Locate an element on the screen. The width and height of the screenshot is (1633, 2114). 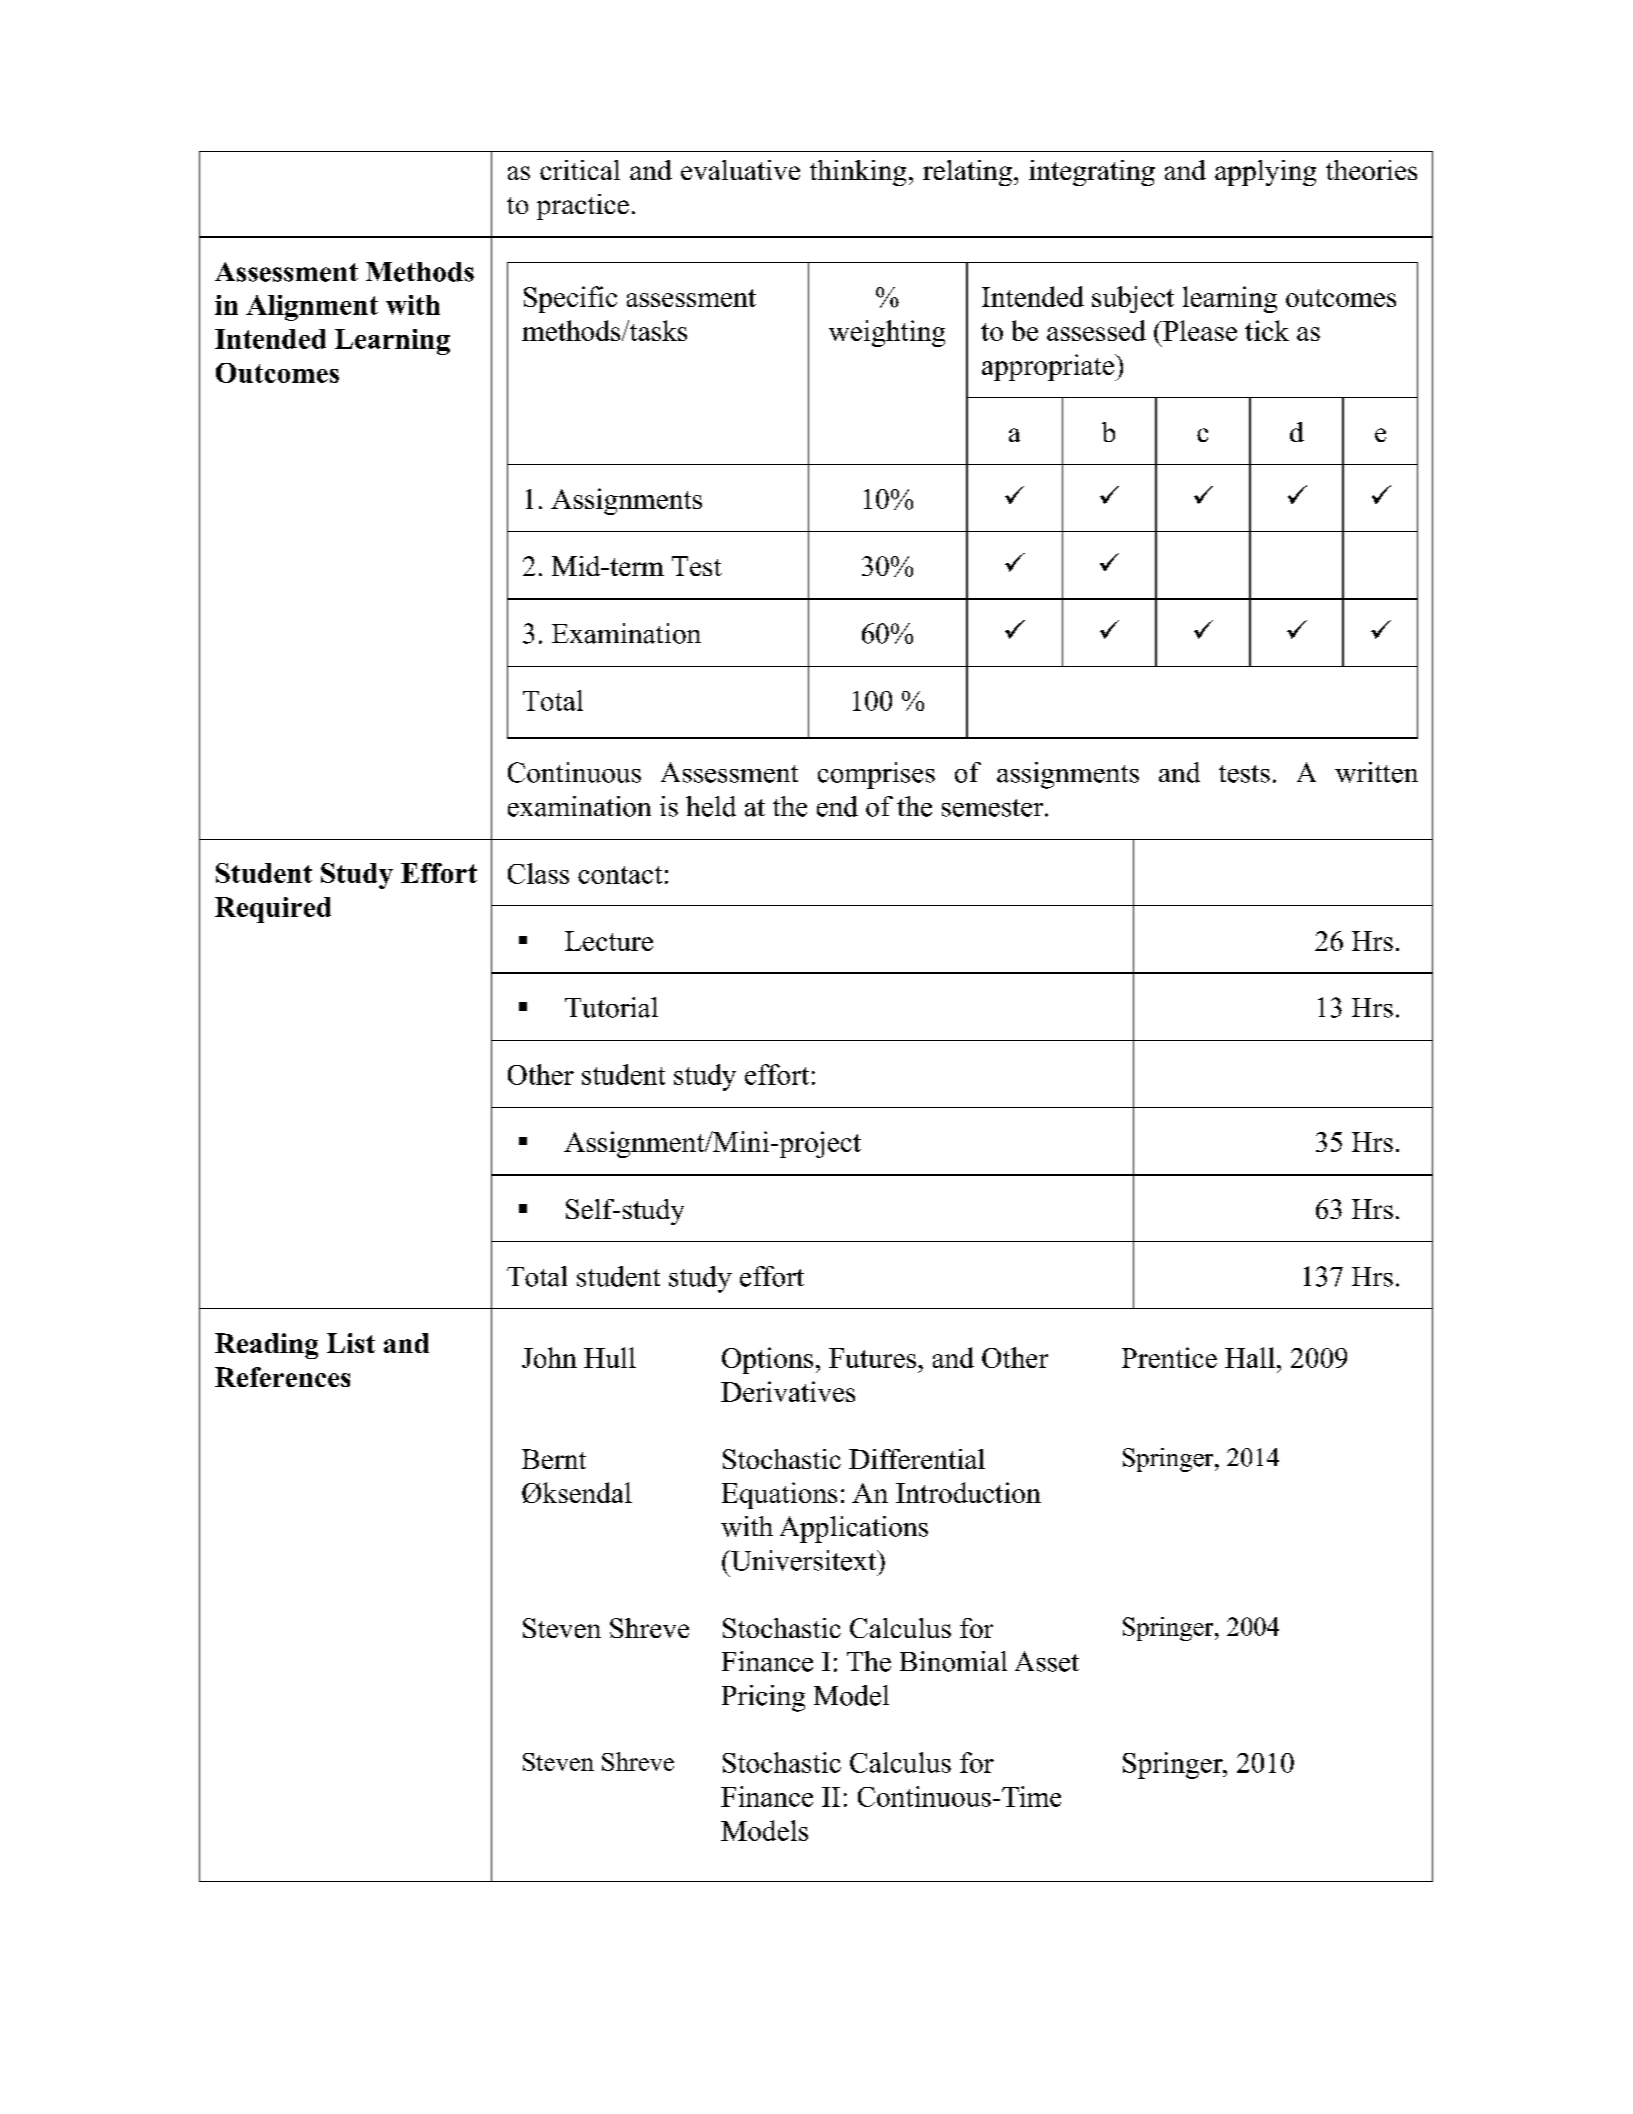
written is located at coordinates (1376, 772).
